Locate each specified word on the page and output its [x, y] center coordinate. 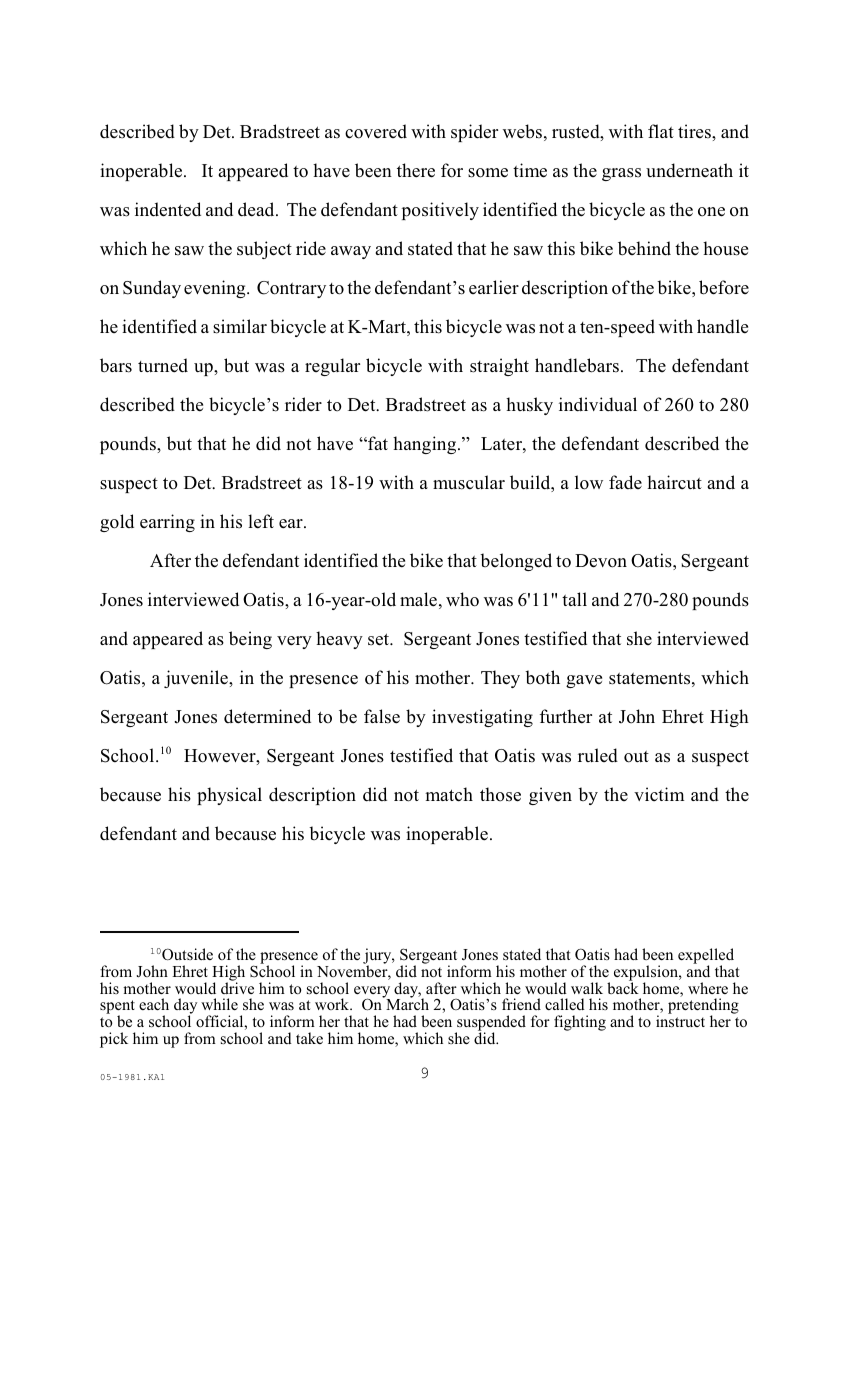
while [219, 1004]
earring [167, 523]
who [462, 599]
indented [168, 209]
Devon [601, 561]
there [416, 170]
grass [621, 174]
